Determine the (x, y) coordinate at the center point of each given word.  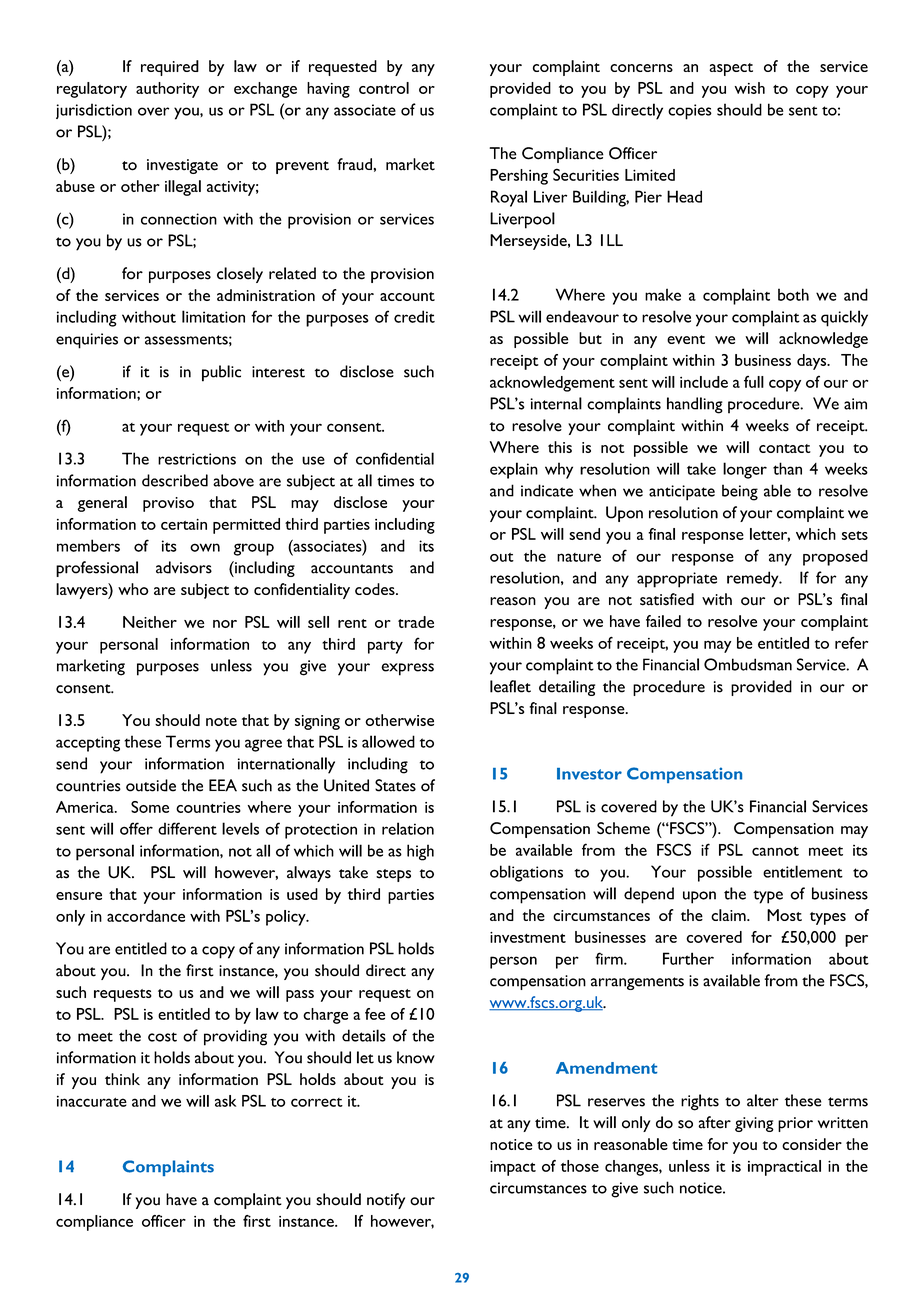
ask (225, 1101)
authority (167, 90)
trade (416, 622)
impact (513, 1168)
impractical (784, 1168)
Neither (150, 622)
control (384, 88)
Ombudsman (748, 664)
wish (750, 88)
